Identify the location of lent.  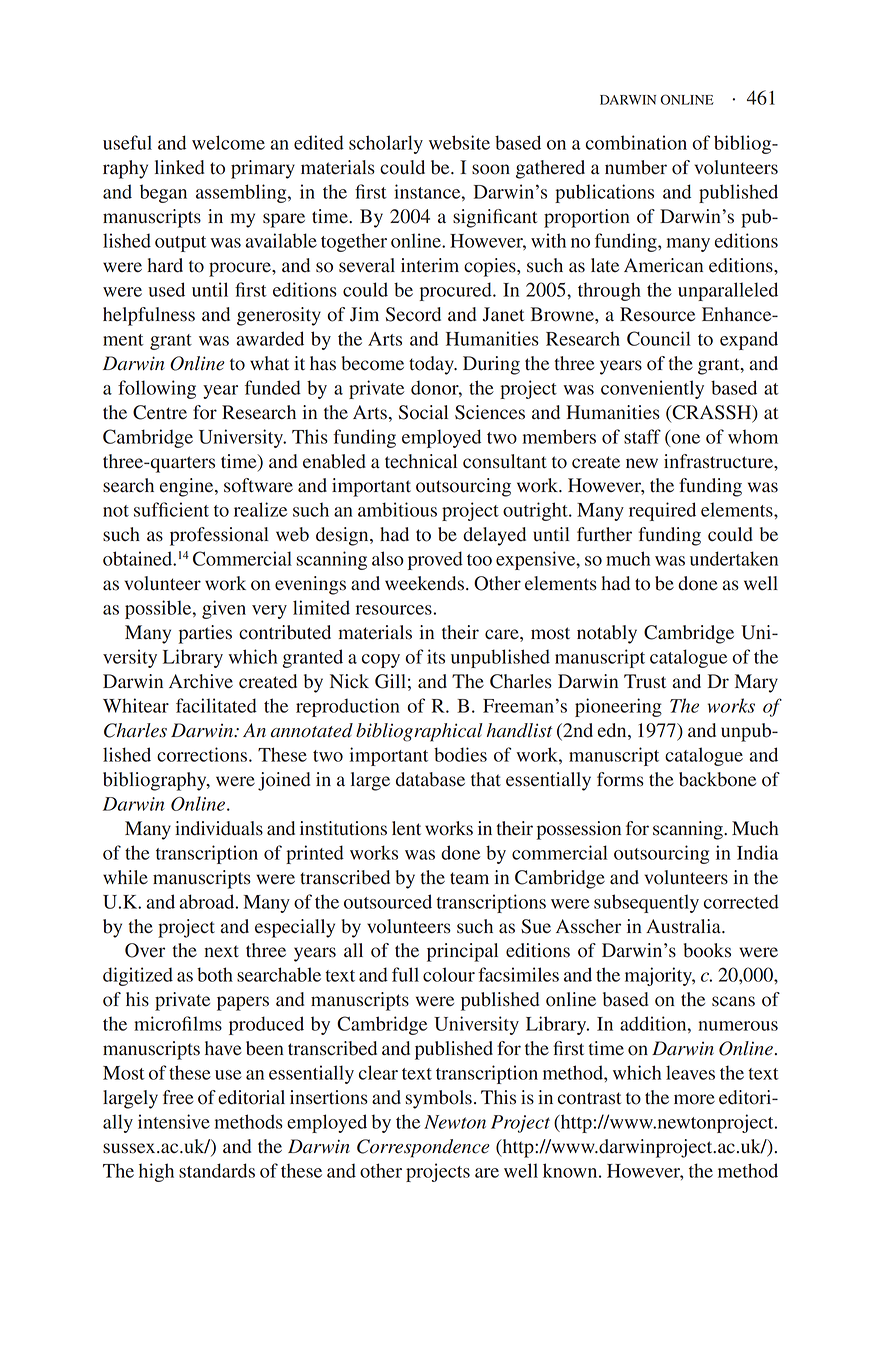
(406, 828).
